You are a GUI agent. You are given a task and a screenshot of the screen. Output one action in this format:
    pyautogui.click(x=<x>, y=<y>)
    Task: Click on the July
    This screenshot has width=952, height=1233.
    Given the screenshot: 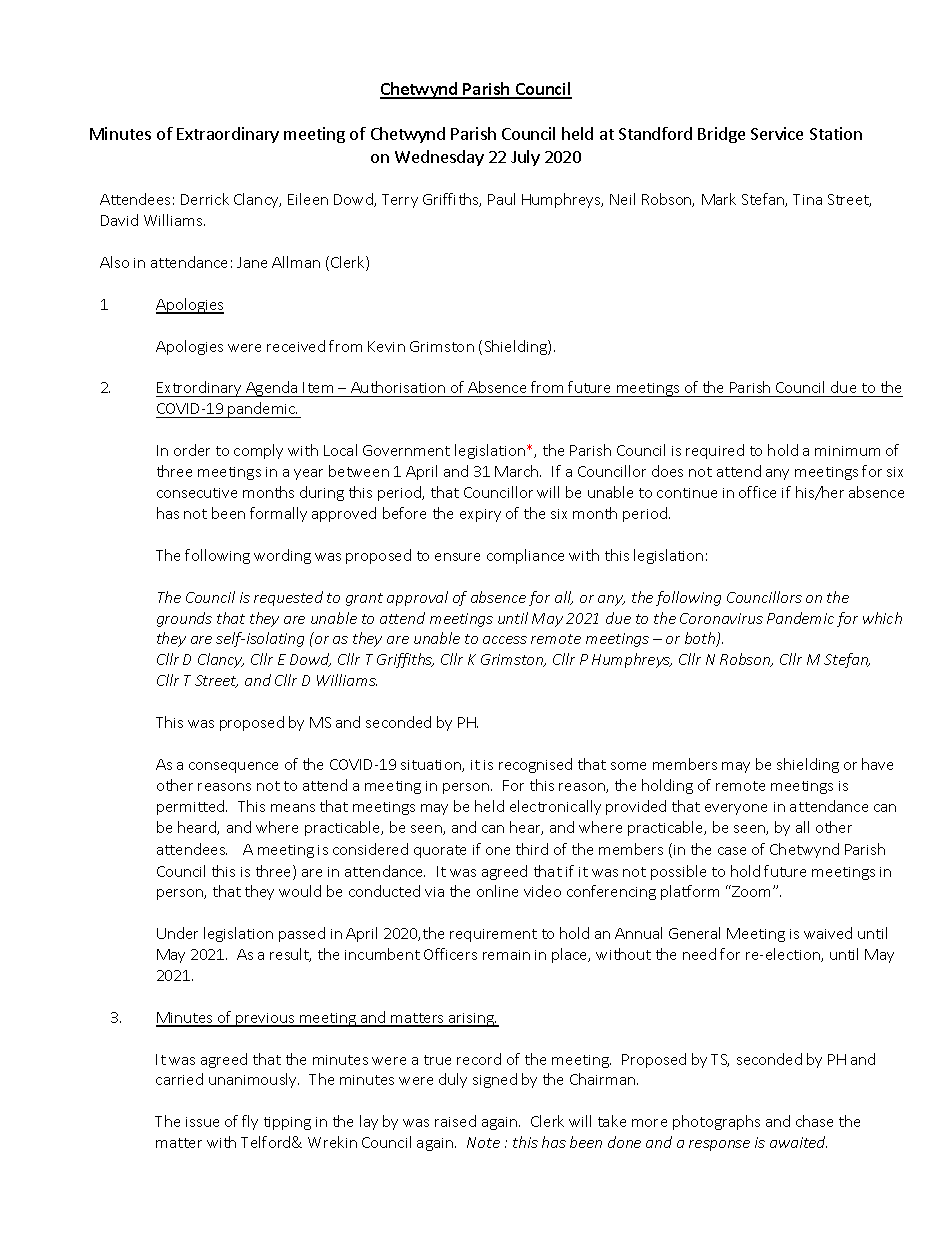 What is the action you would take?
    pyautogui.click(x=525, y=158)
